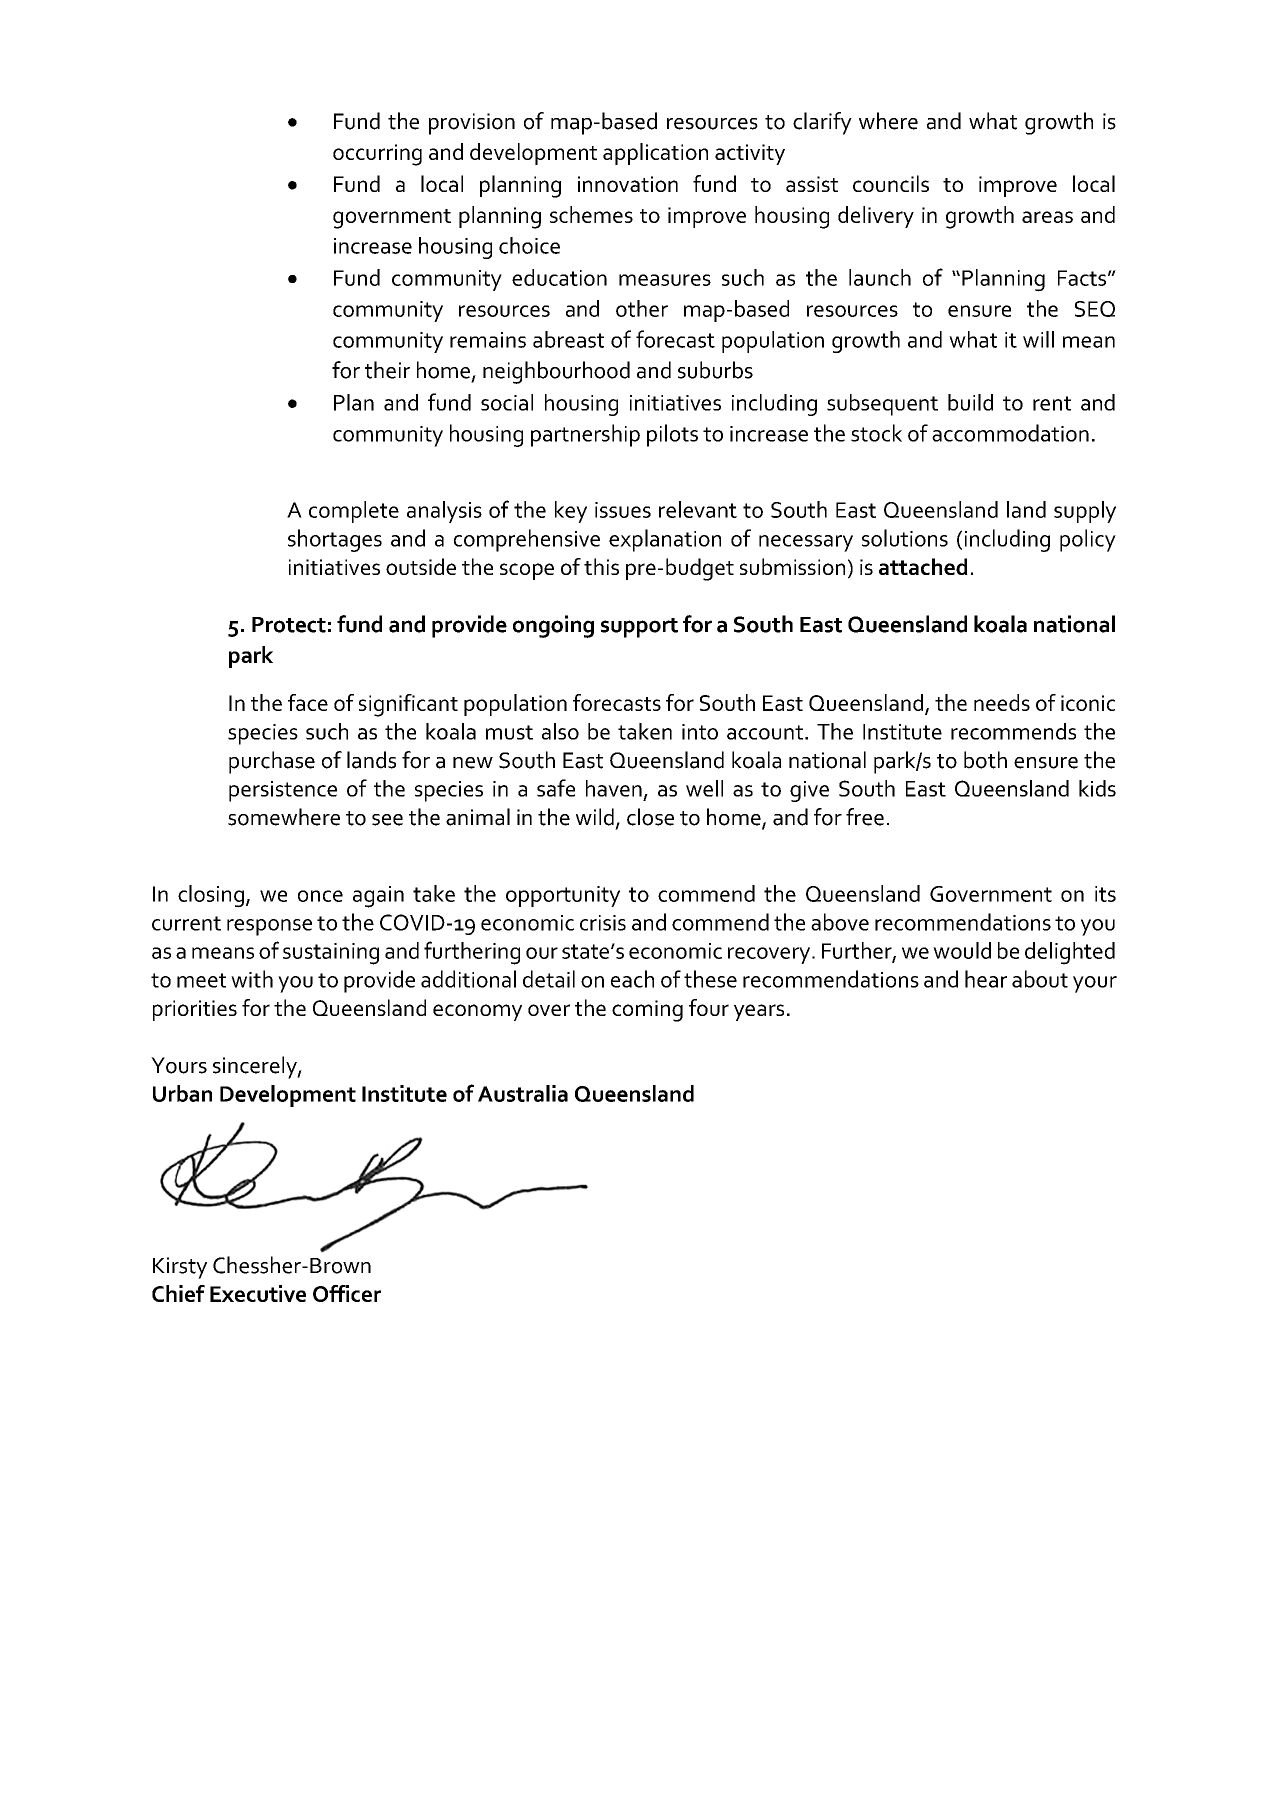 The image size is (1267, 1793). Describe the element at coordinates (523, 1093) in the document. I see `Australia` at that location.
